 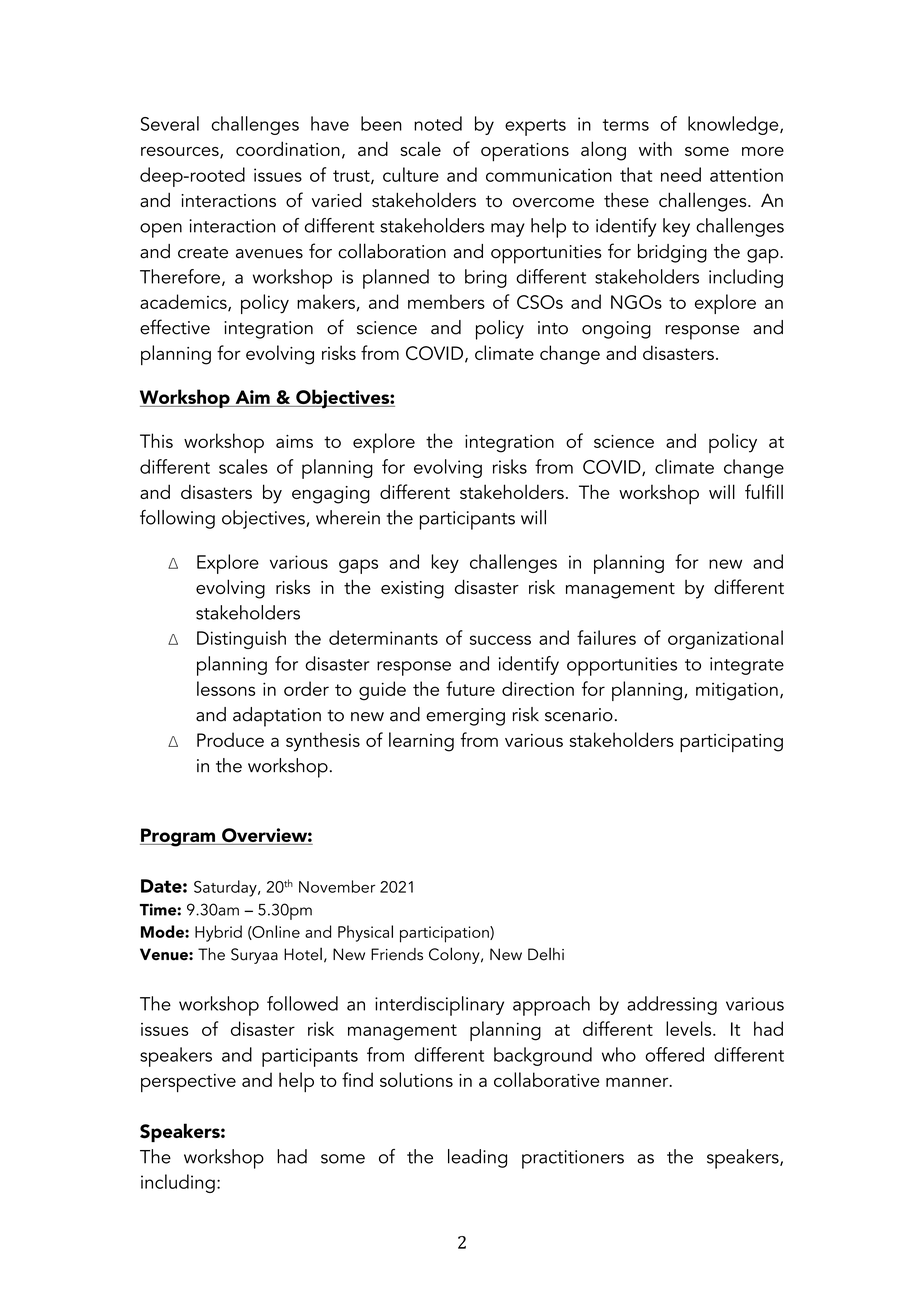 What do you see at coordinates (681, 174) in the page?
I see `need` at bounding box center [681, 174].
